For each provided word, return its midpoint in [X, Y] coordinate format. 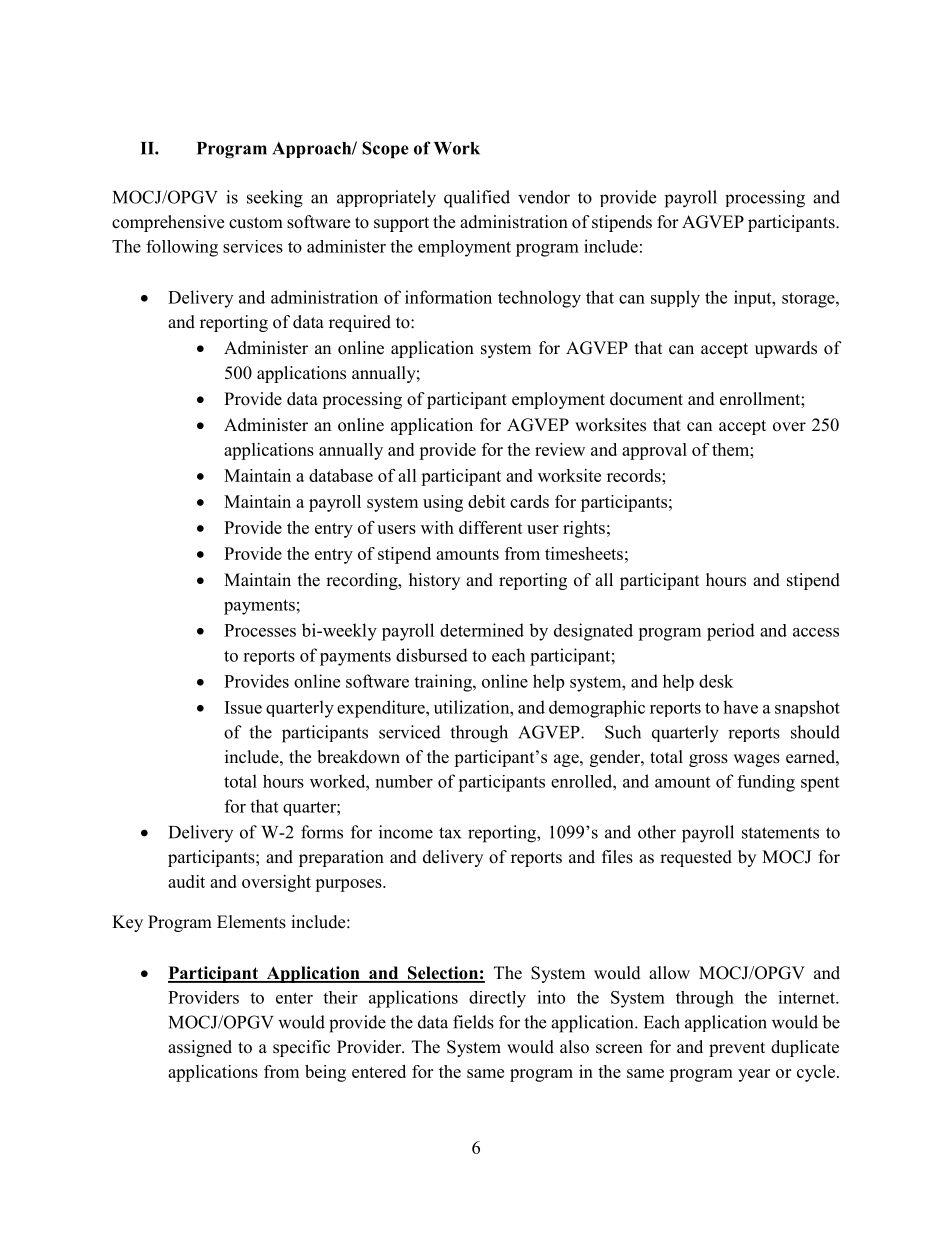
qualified [477, 199]
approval [654, 451]
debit [487, 501]
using [443, 503]
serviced [410, 732]
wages [756, 760]
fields [473, 1022]
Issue [243, 707]
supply [675, 299]
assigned [200, 1048]
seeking [275, 199]
